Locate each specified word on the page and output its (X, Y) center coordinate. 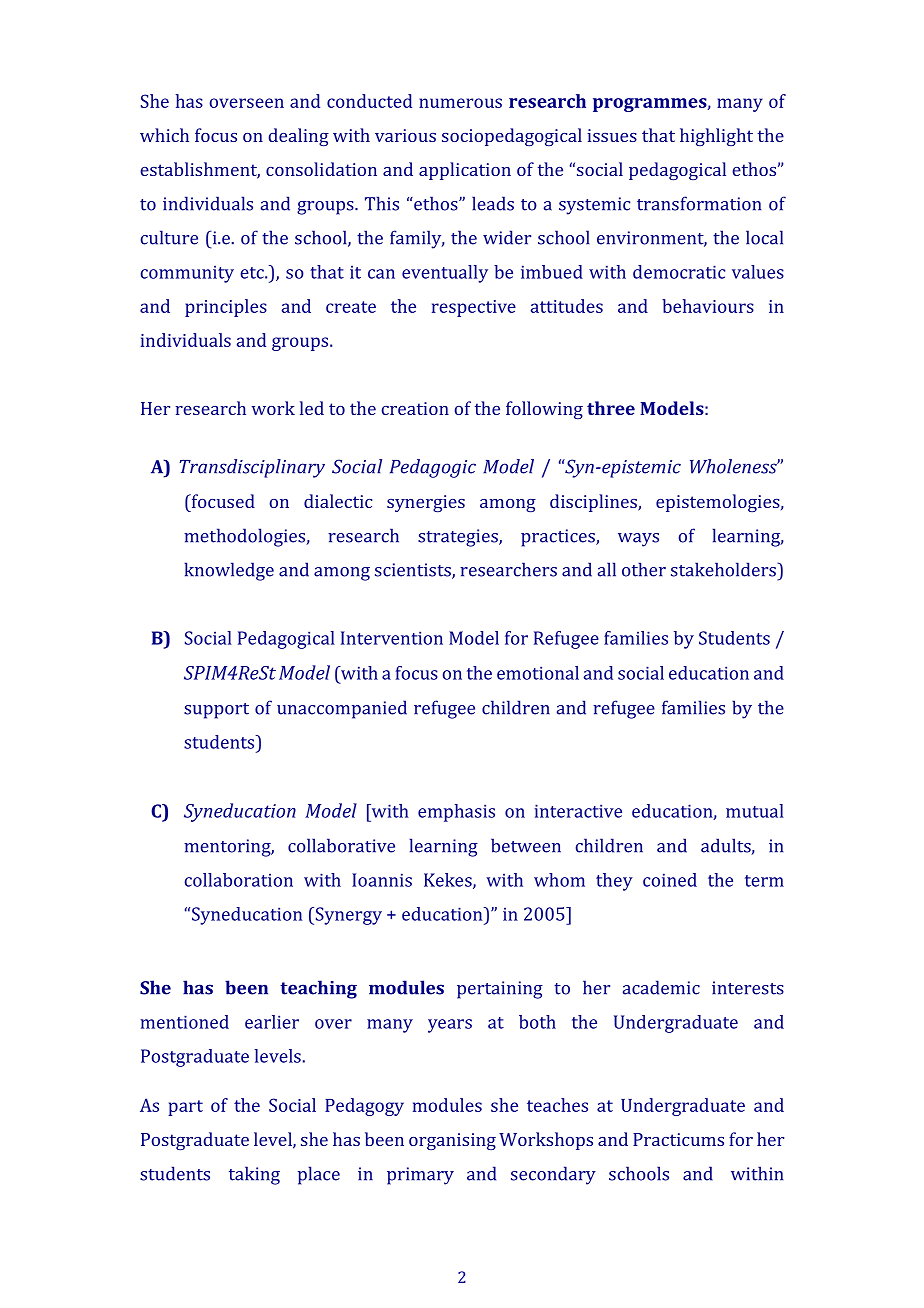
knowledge (229, 571)
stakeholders (724, 569)
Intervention (392, 638)
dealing (298, 137)
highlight (716, 137)
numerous (460, 103)
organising (452, 1141)
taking (254, 1175)
